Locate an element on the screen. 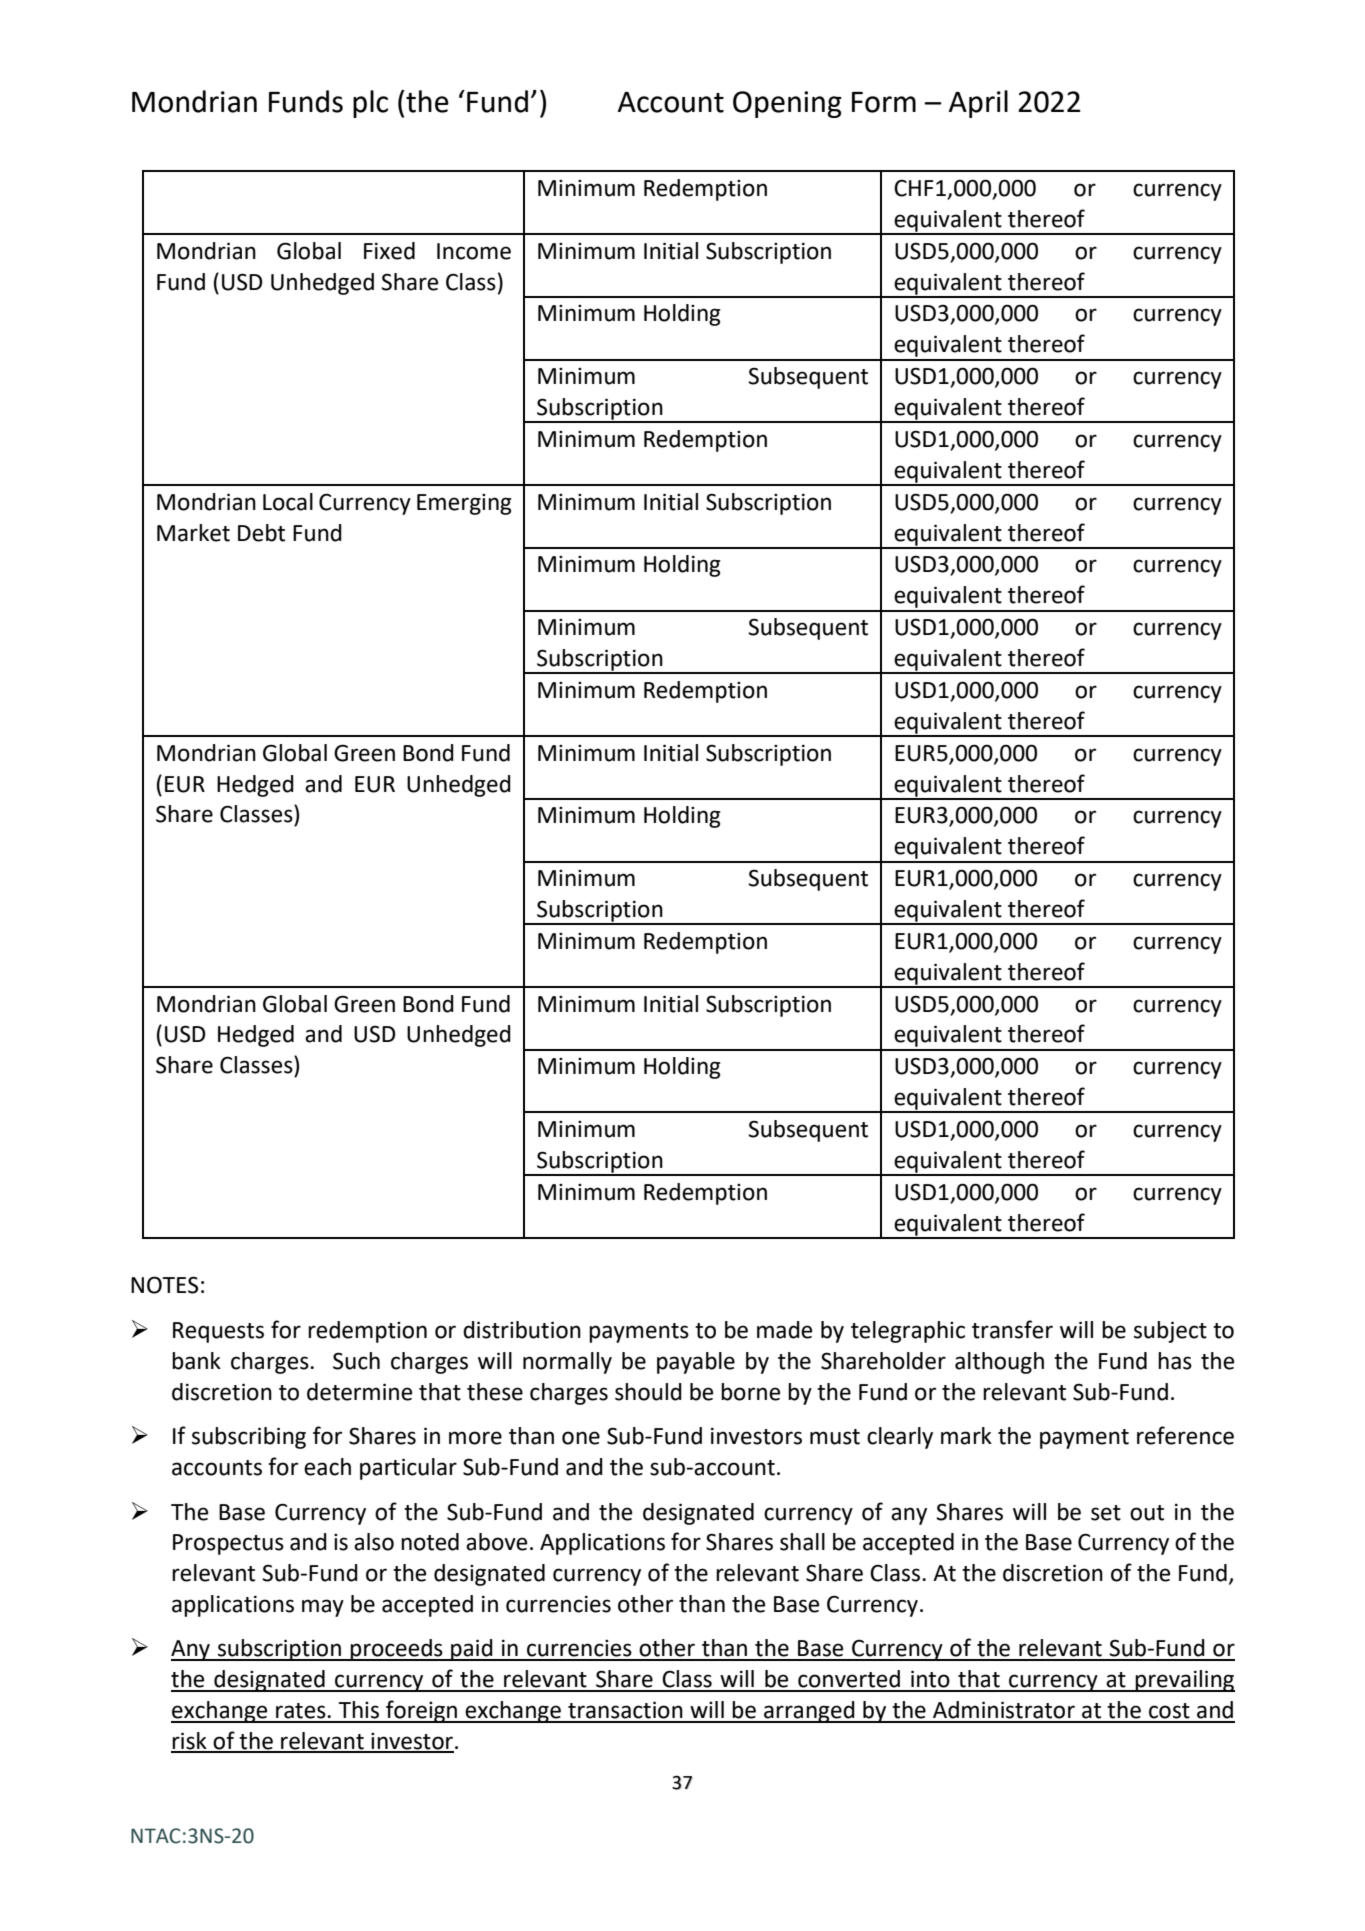 The image size is (1365, 1931). Opening is located at coordinates (787, 104).
